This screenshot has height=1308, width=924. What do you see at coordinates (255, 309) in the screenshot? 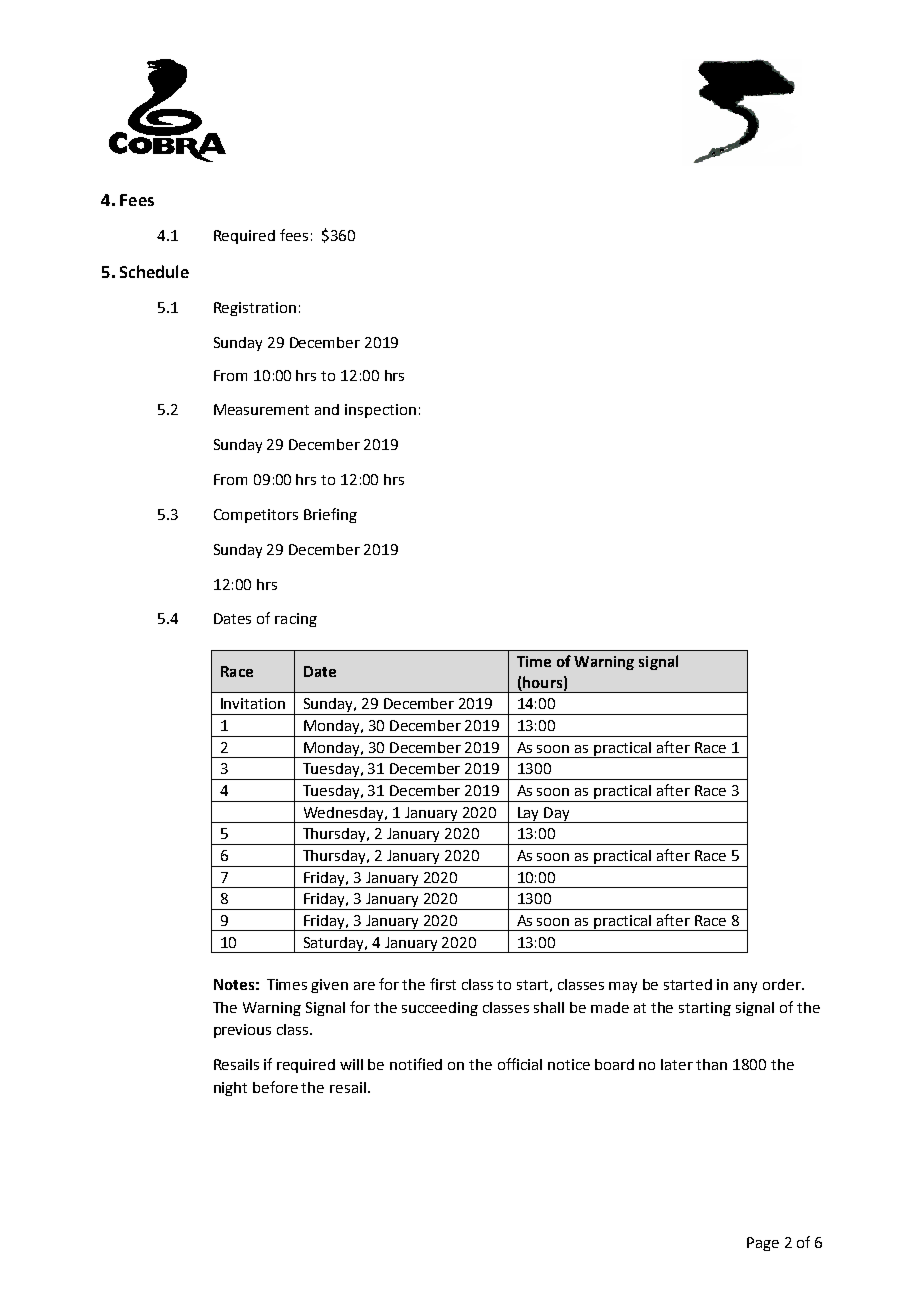
I see `Registration` at bounding box center [255, 309].
